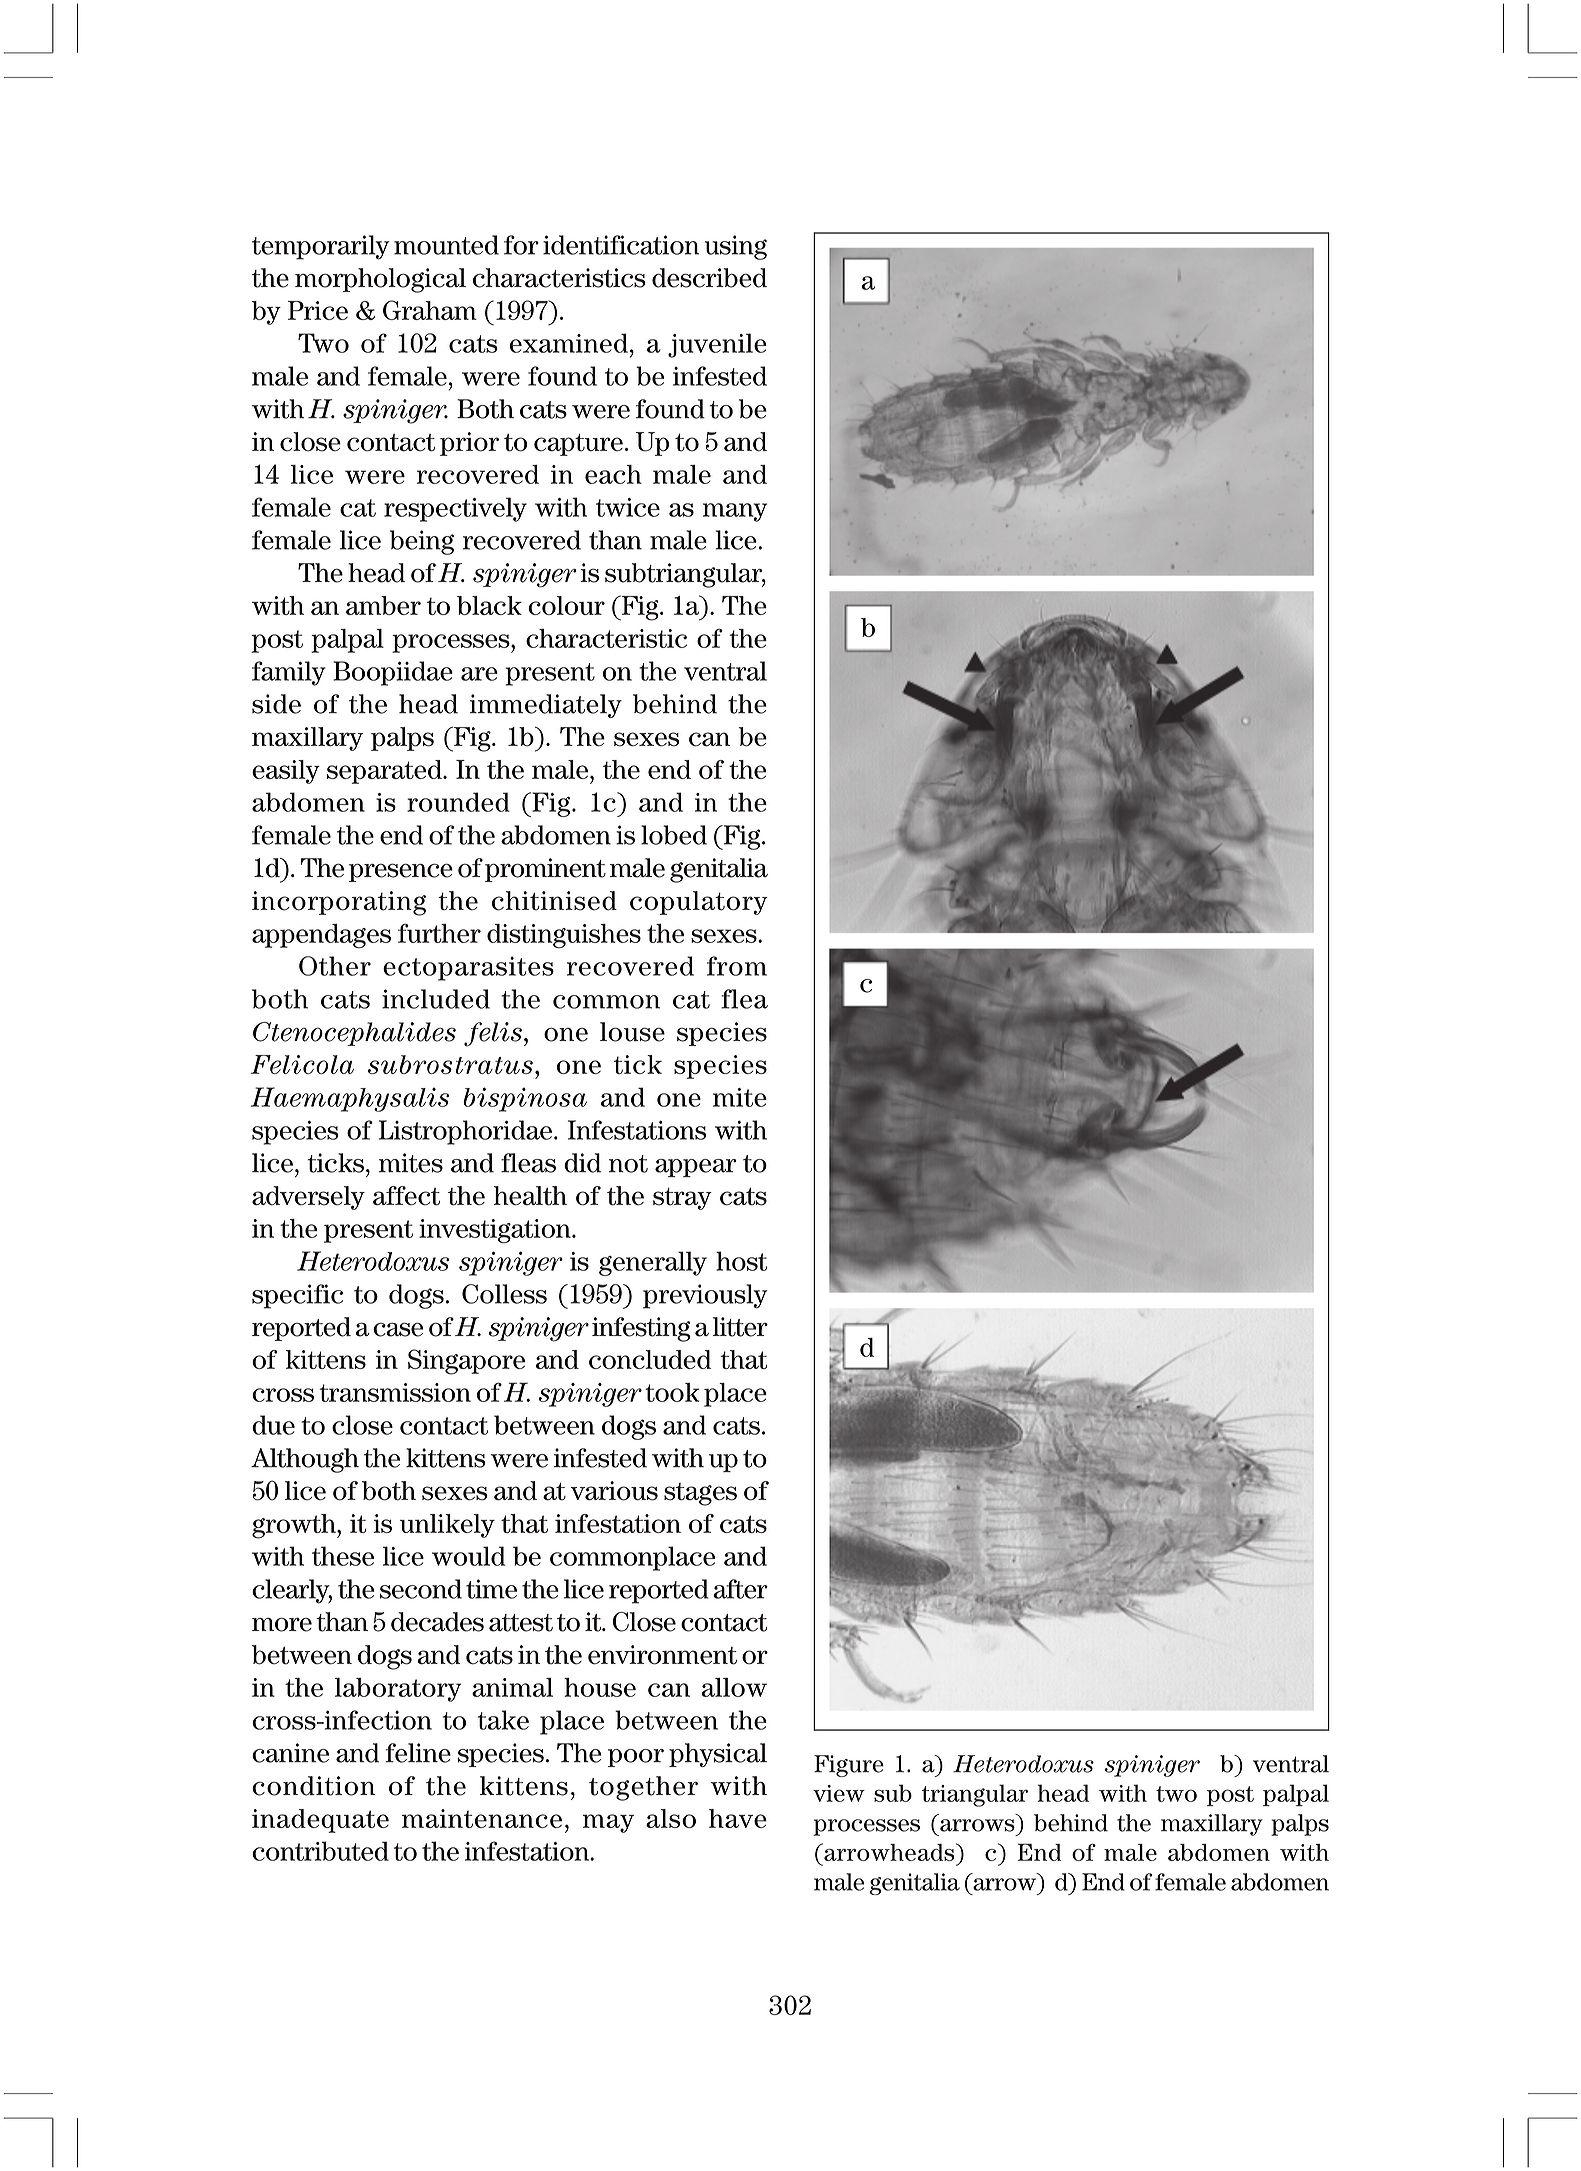 This screenshot has height=2171, width=1581. Describe the element at coordinates (632, 1032) in the screenshot. I see `louse` at that location.
